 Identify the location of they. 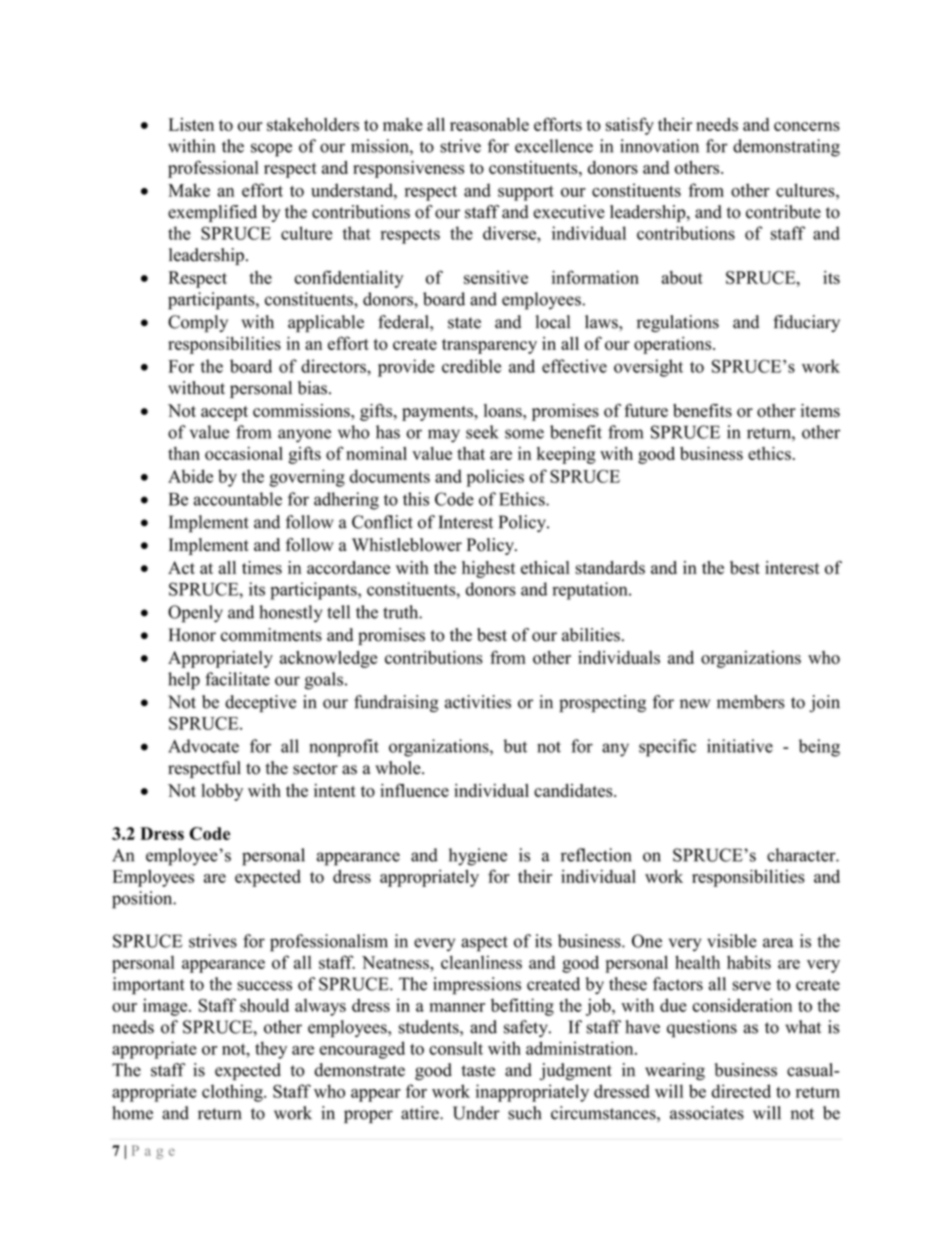
(271, 1050).
